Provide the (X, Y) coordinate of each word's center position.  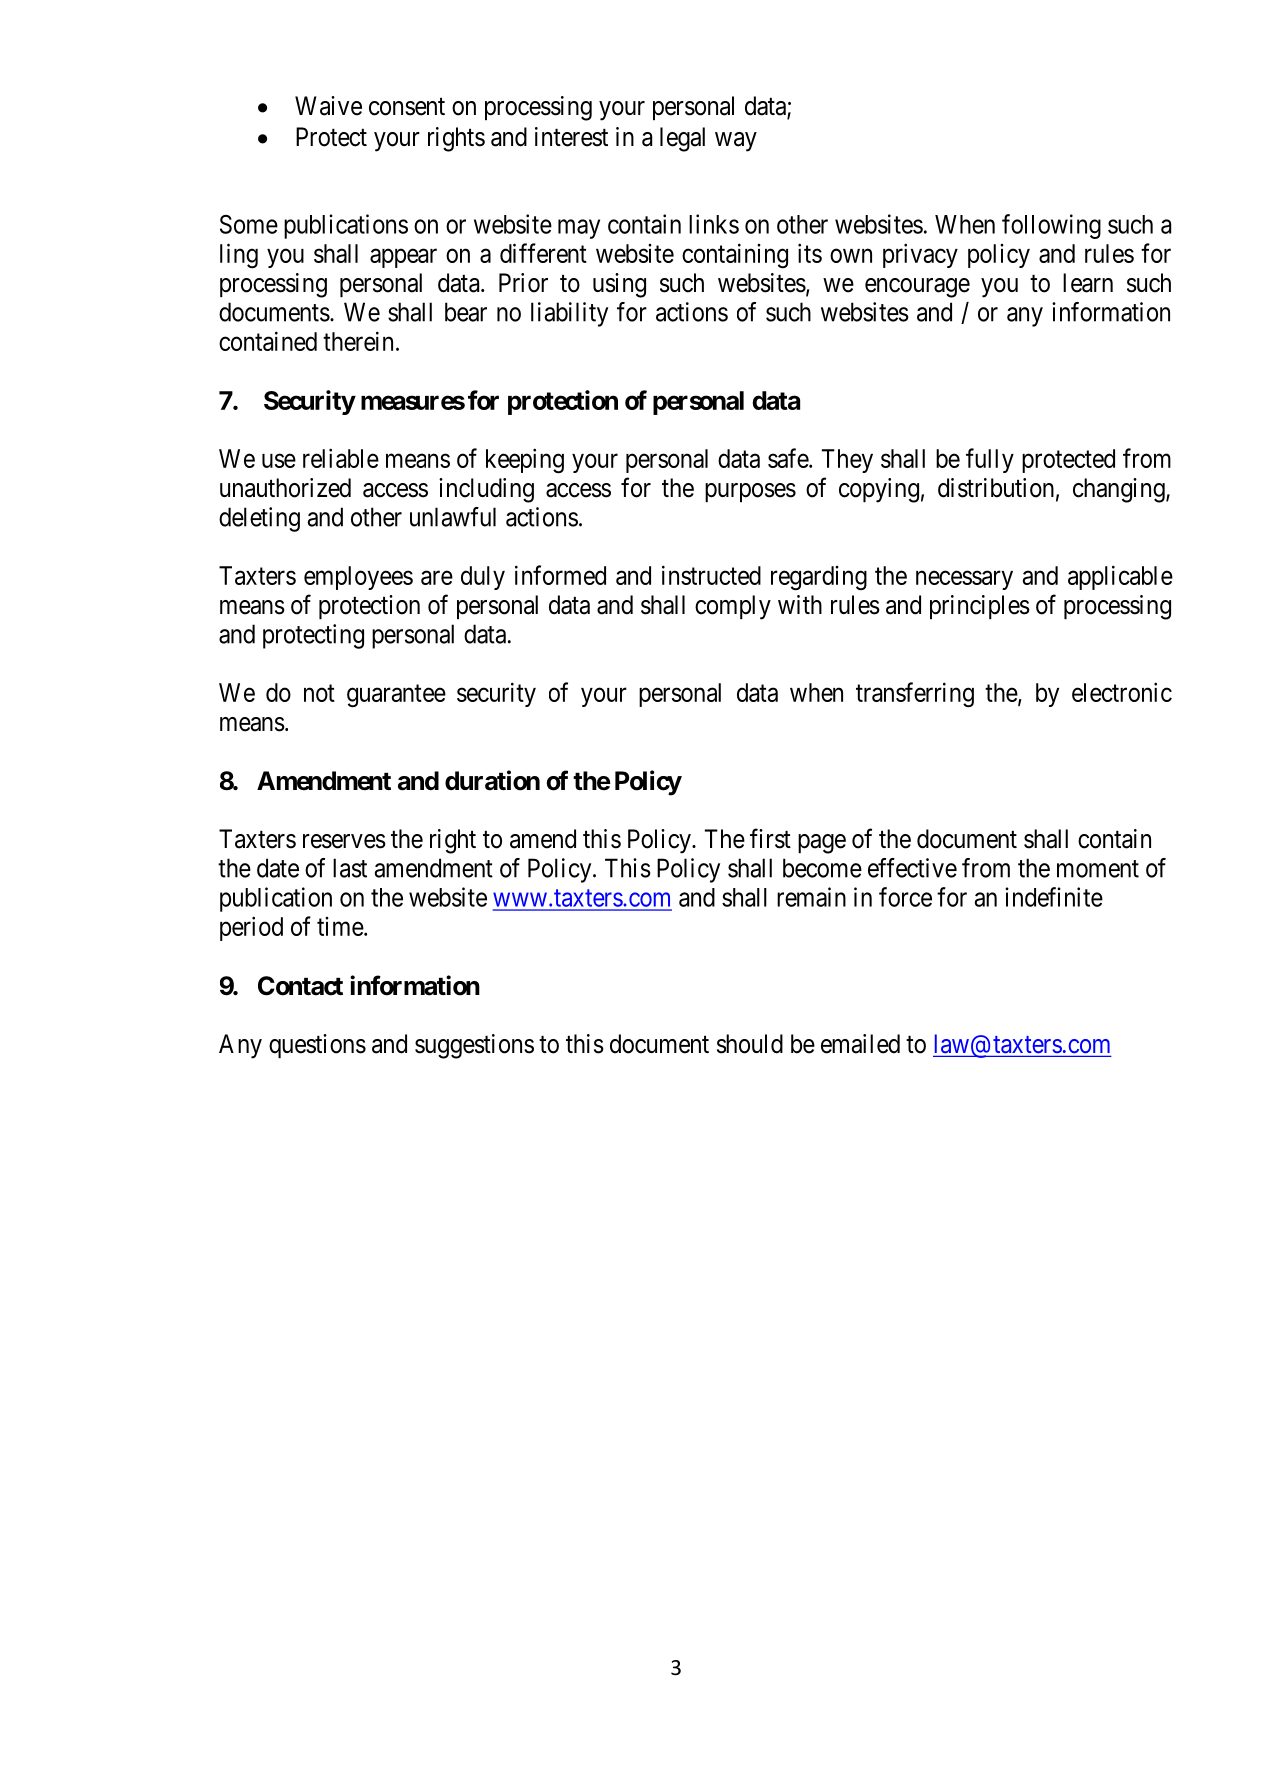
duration (492, 780)
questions (317, 1046)
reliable (341, 458)
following (1051, 226)
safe (789, 458)
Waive (328, 106)
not (319, 693)
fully (990, 460)
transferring (915, 695)
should (750, 1044)
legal (682, 139)
